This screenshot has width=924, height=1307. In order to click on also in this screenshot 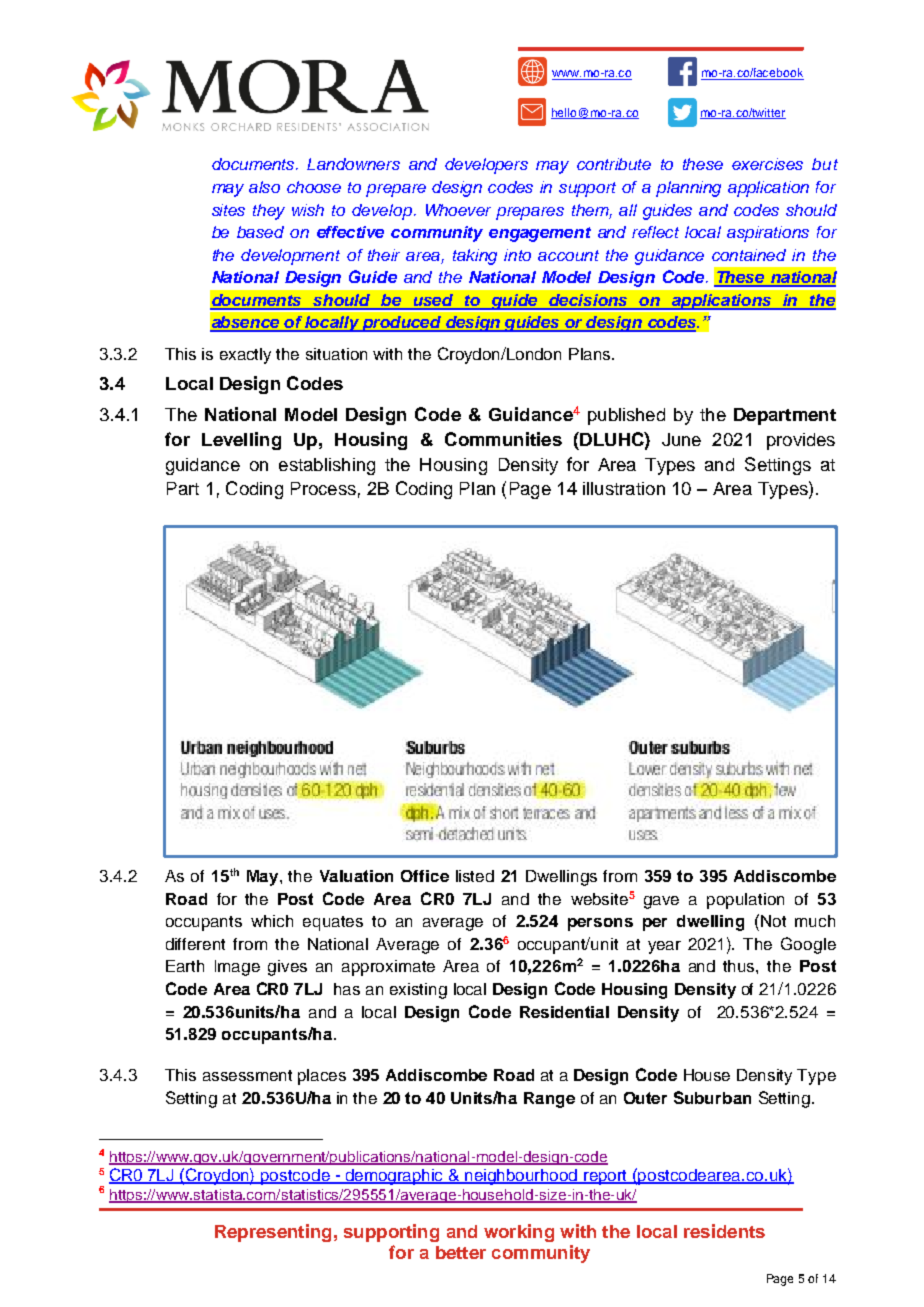, I will do `click(264, 187)`.
